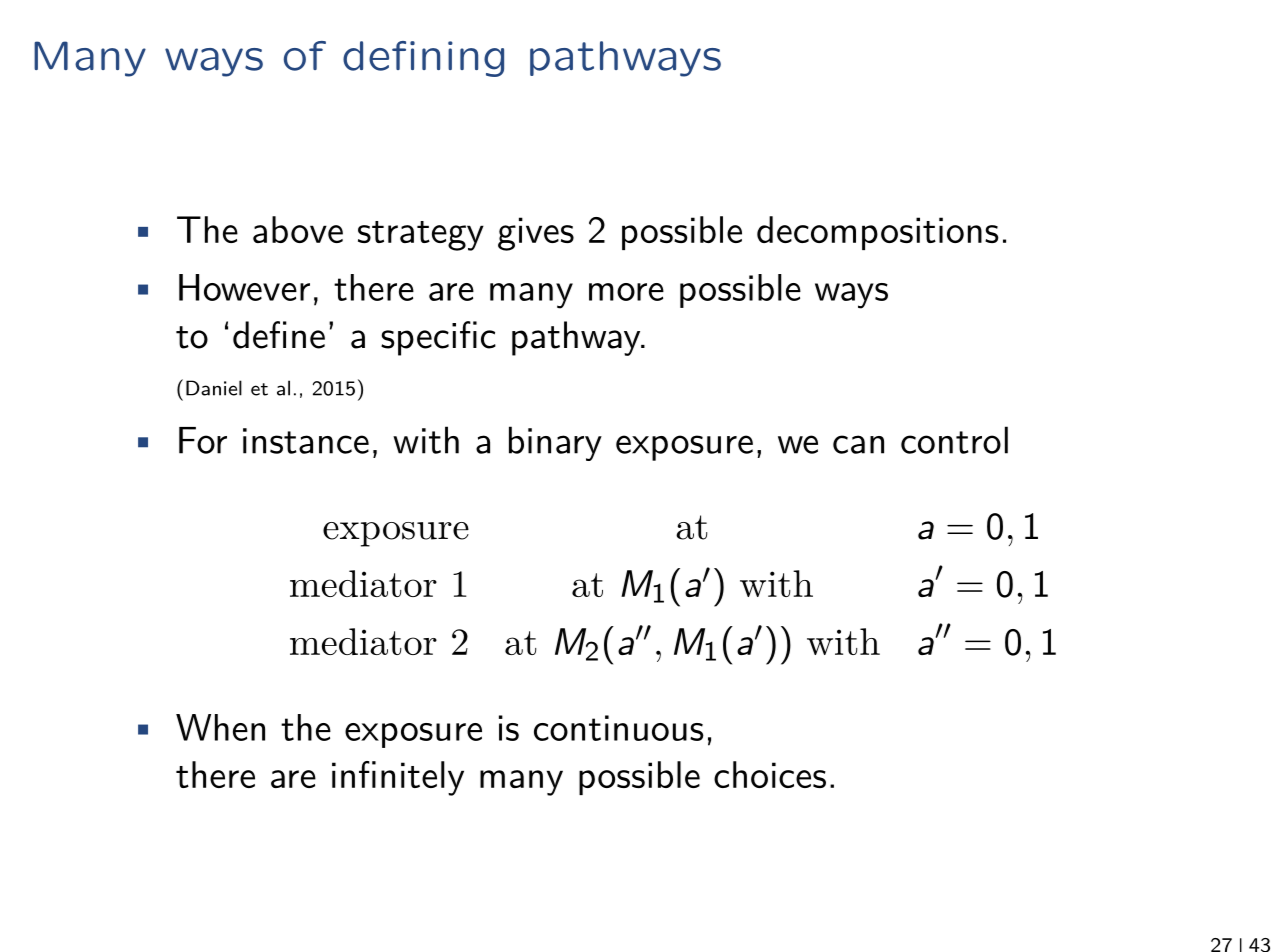 This image has height=952, width=1271. What do you see at coordinates (306, 441) in the image?
I see `instance` at bounding box center [306, 441].
